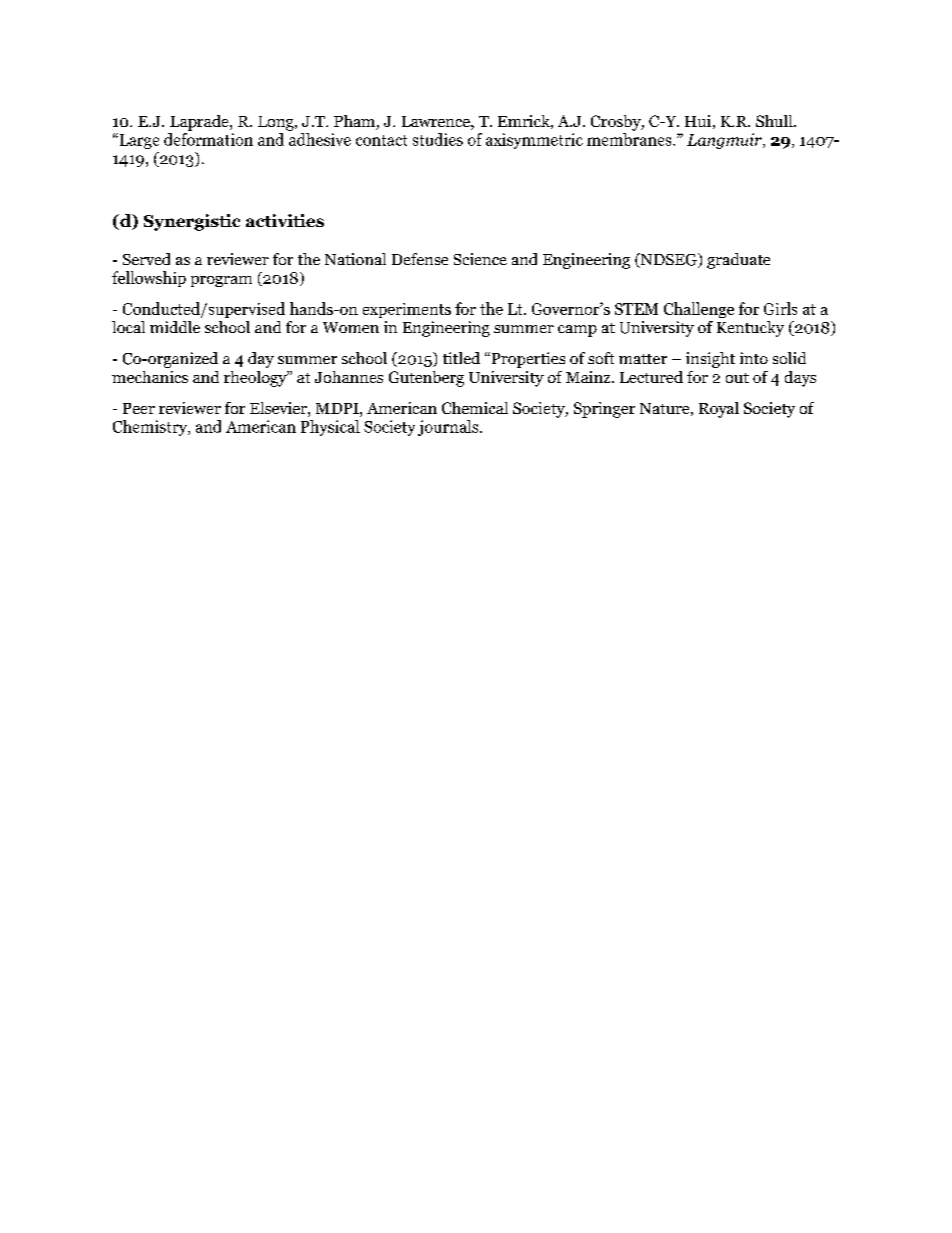 This image has width=952, height=1233. Describe the element at coordinates (725, 141) in the image. I see `Langmuir` at that location.
